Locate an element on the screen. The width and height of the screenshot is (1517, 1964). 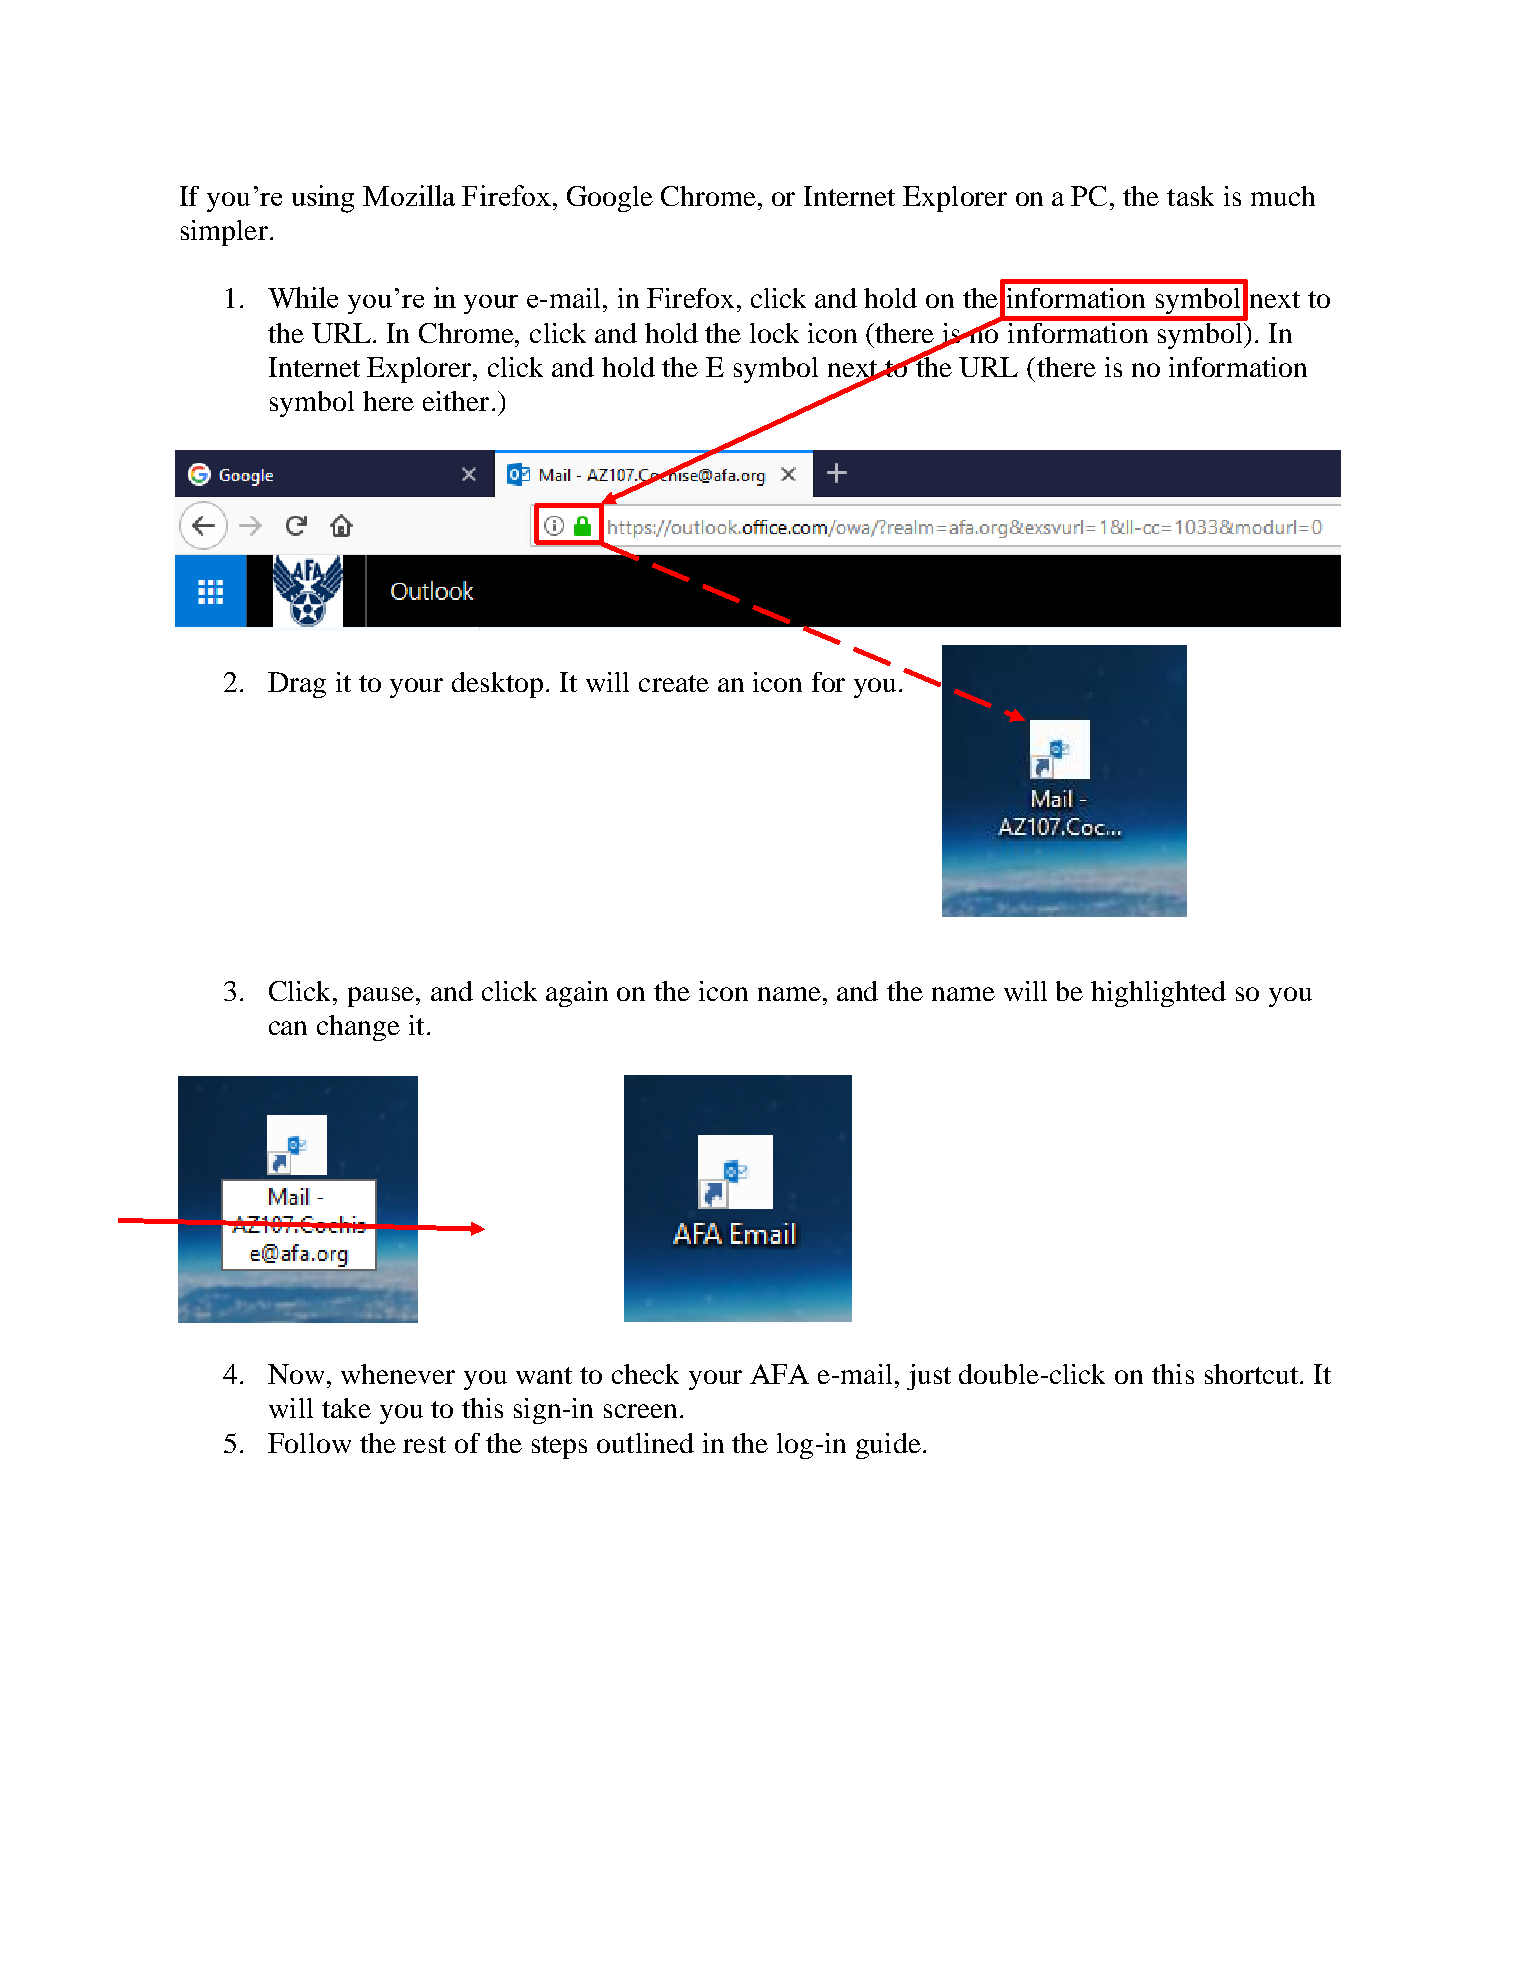
task is located at coordinates (1190, 196).
